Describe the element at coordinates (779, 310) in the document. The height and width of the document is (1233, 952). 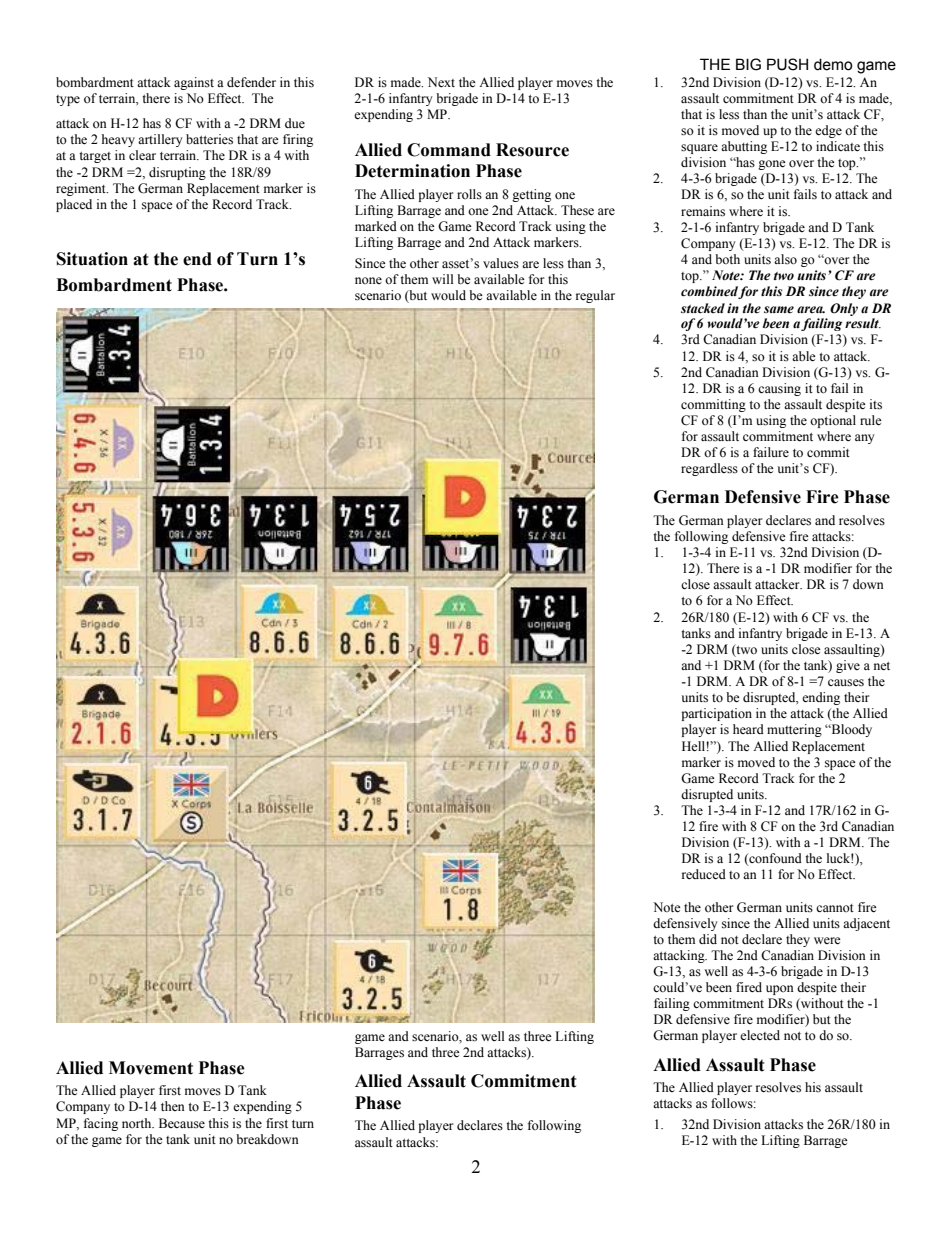
I see `same` at that location.
